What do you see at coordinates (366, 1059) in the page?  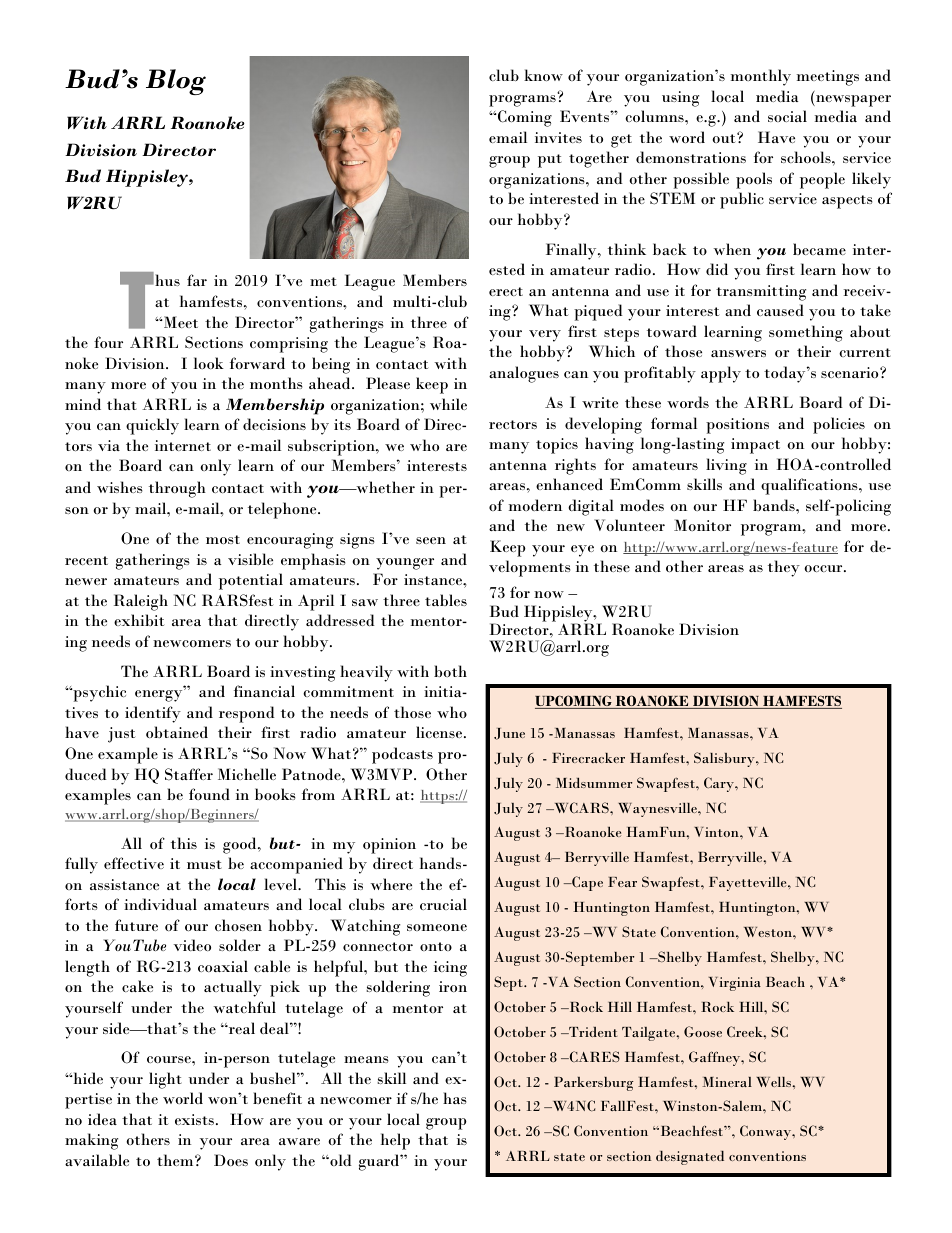 I see `means` at bounding box center [366, 1059].
